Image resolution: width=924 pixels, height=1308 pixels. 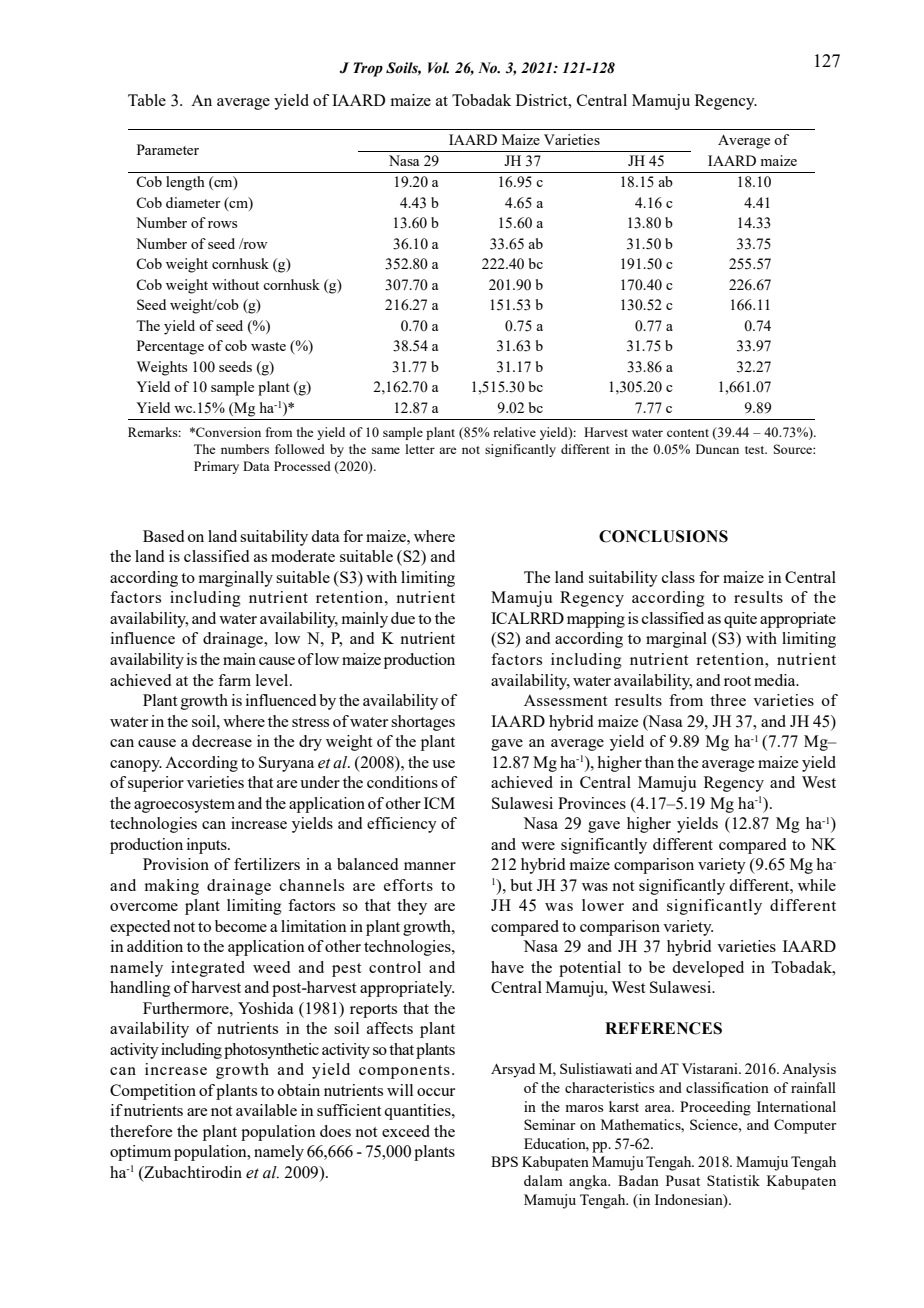 What do you see at coordinates (688, 433) in the screenshot?
I see `content` at bounding box center [688, 433].
